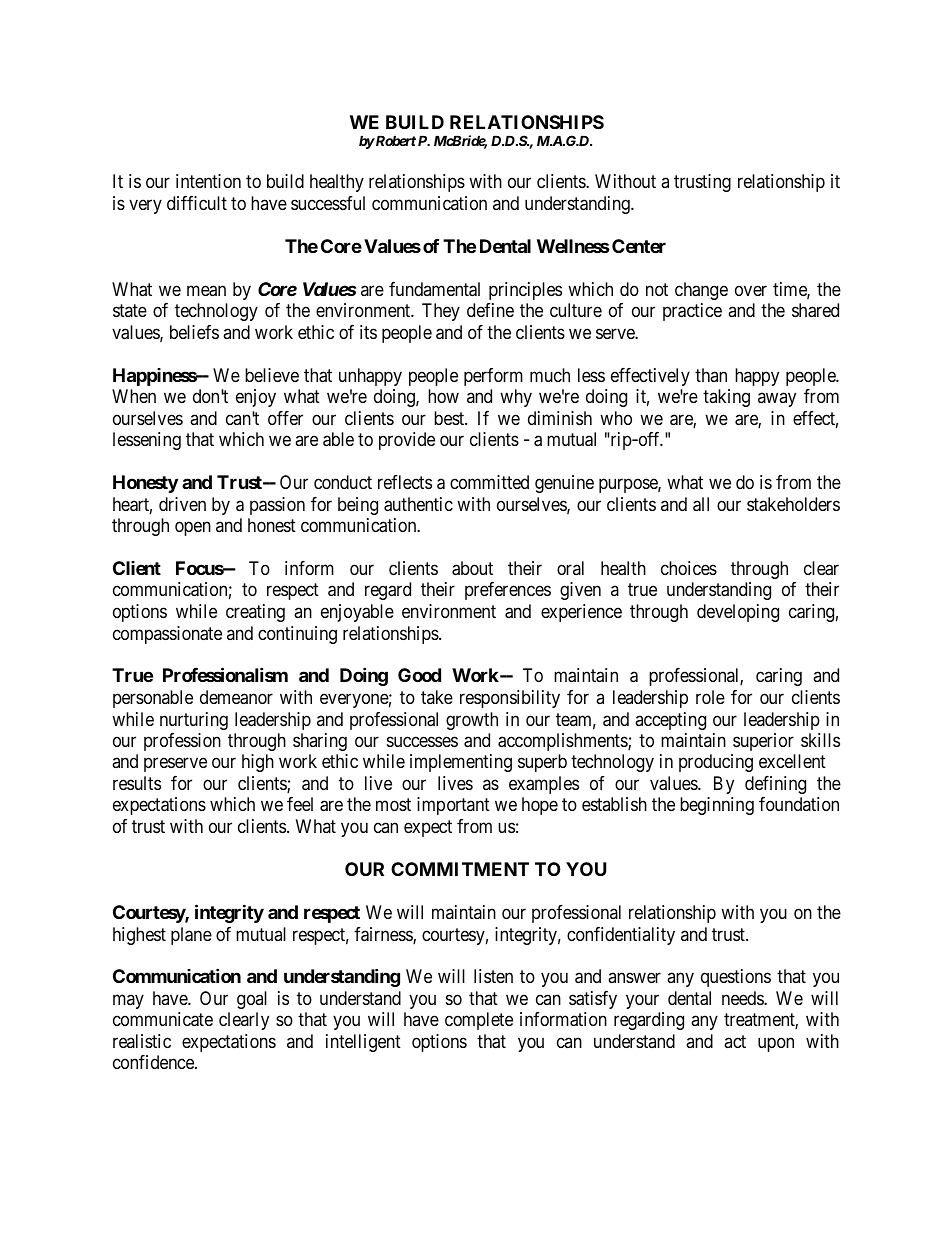 Image resolution: width=952 pixels, height=1233 pixels. I want to click on complete, so click(479, 1021).
